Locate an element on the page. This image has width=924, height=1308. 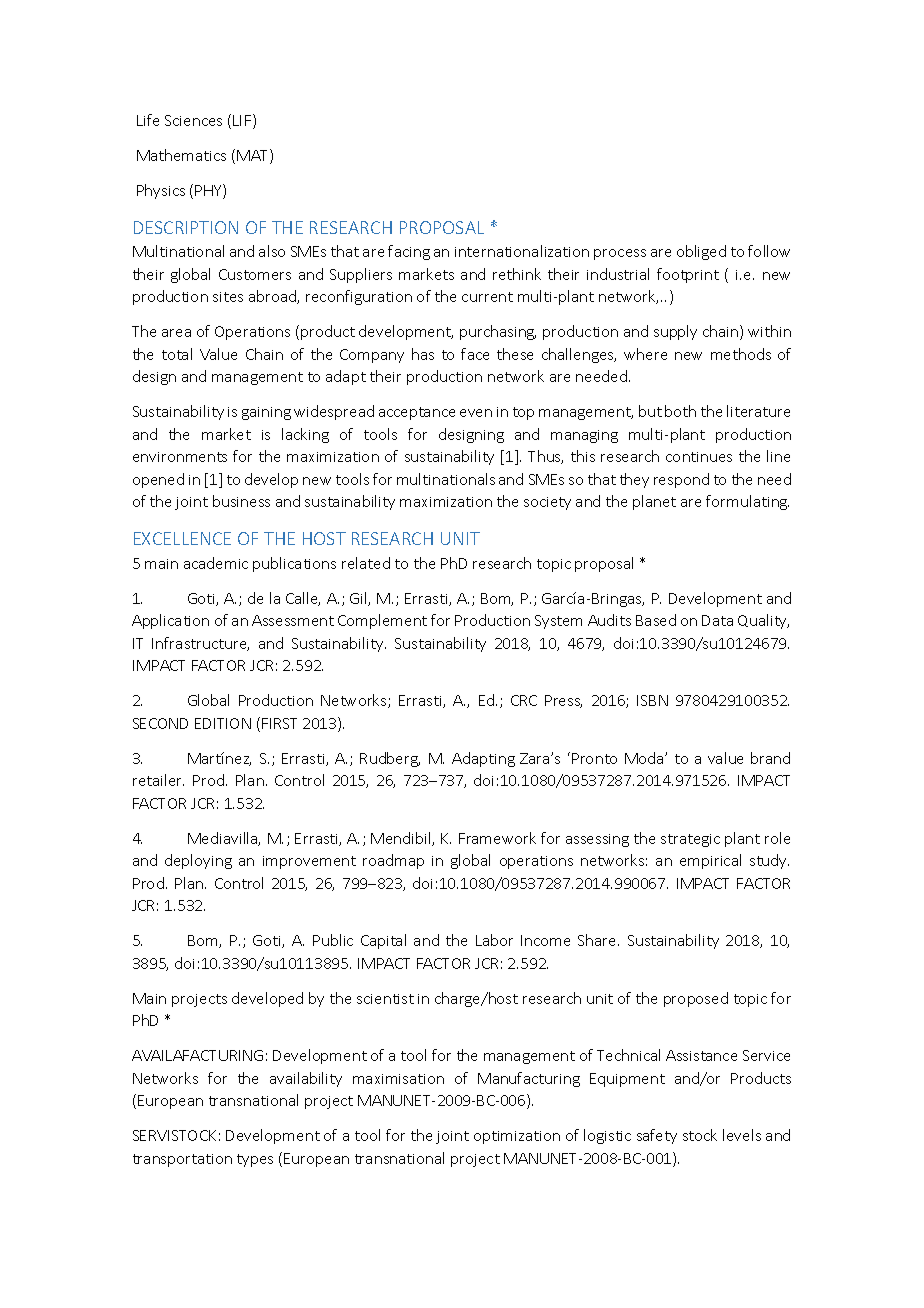
facing is located at coordinates (409, 252).
